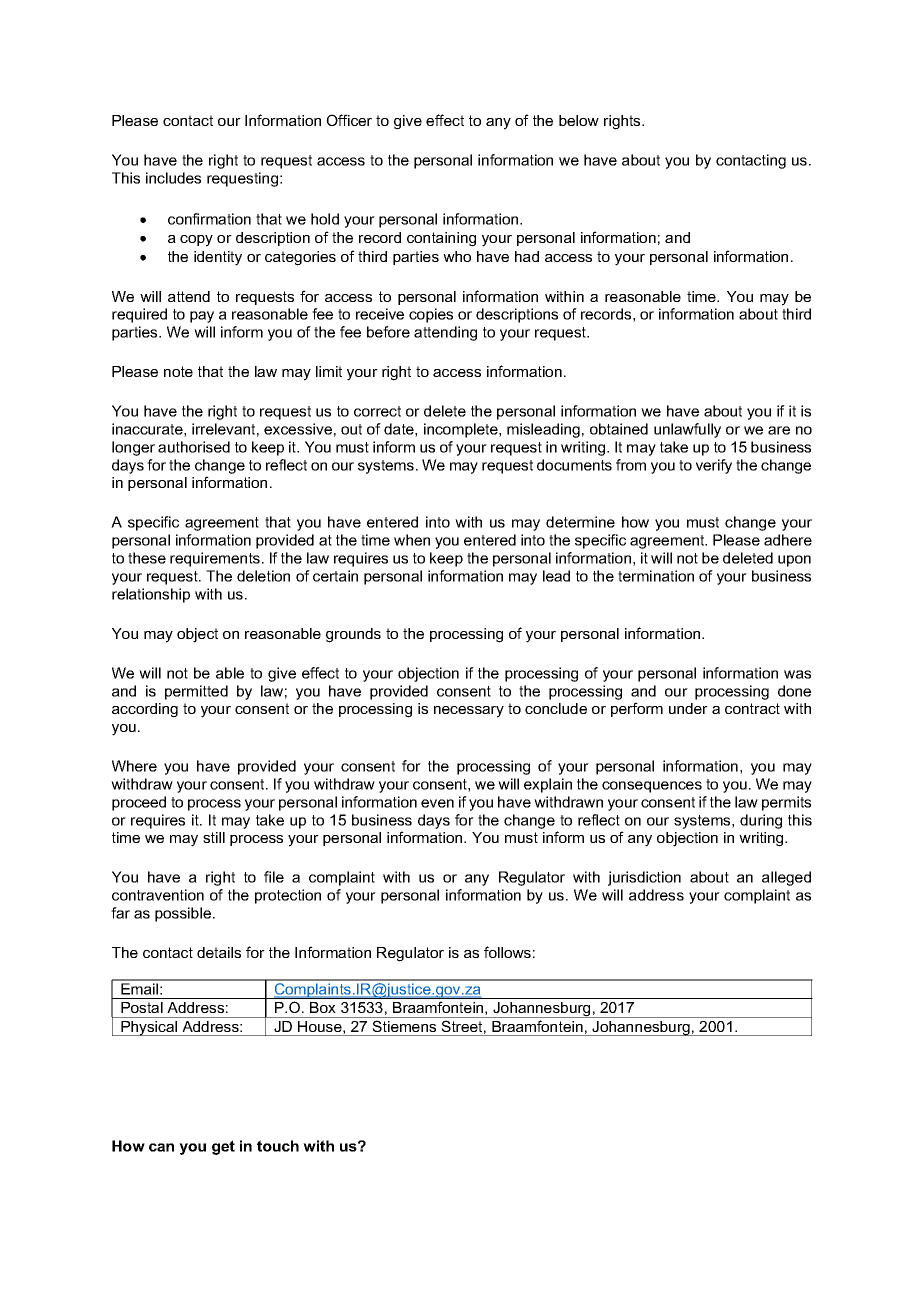 Image resolution: width=924 pixels, height=1308 pixels. I want to click on authorised, so click(194, 447).
